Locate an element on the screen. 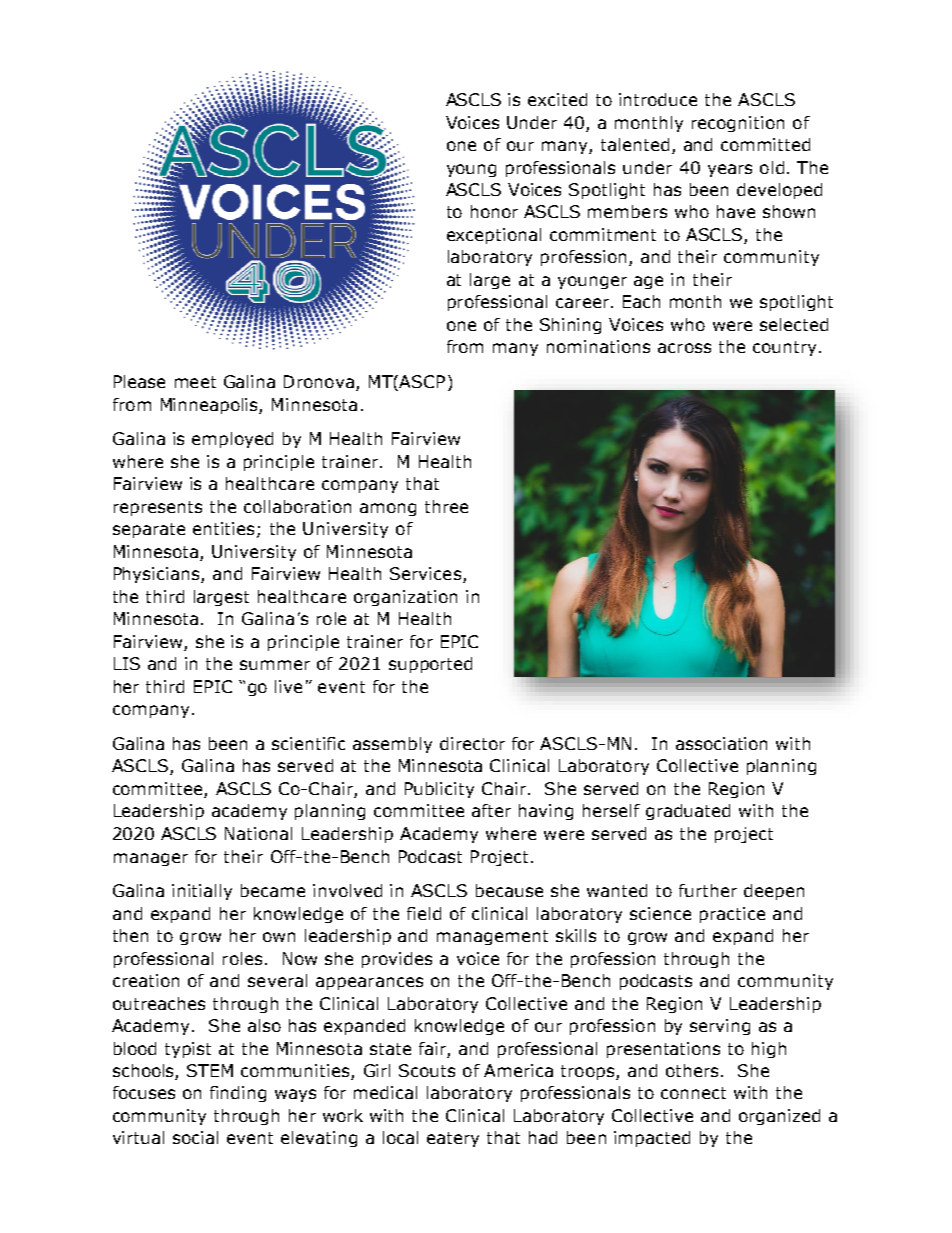 The image size is (952, 1233). three is located at coordinates (446, 506).
